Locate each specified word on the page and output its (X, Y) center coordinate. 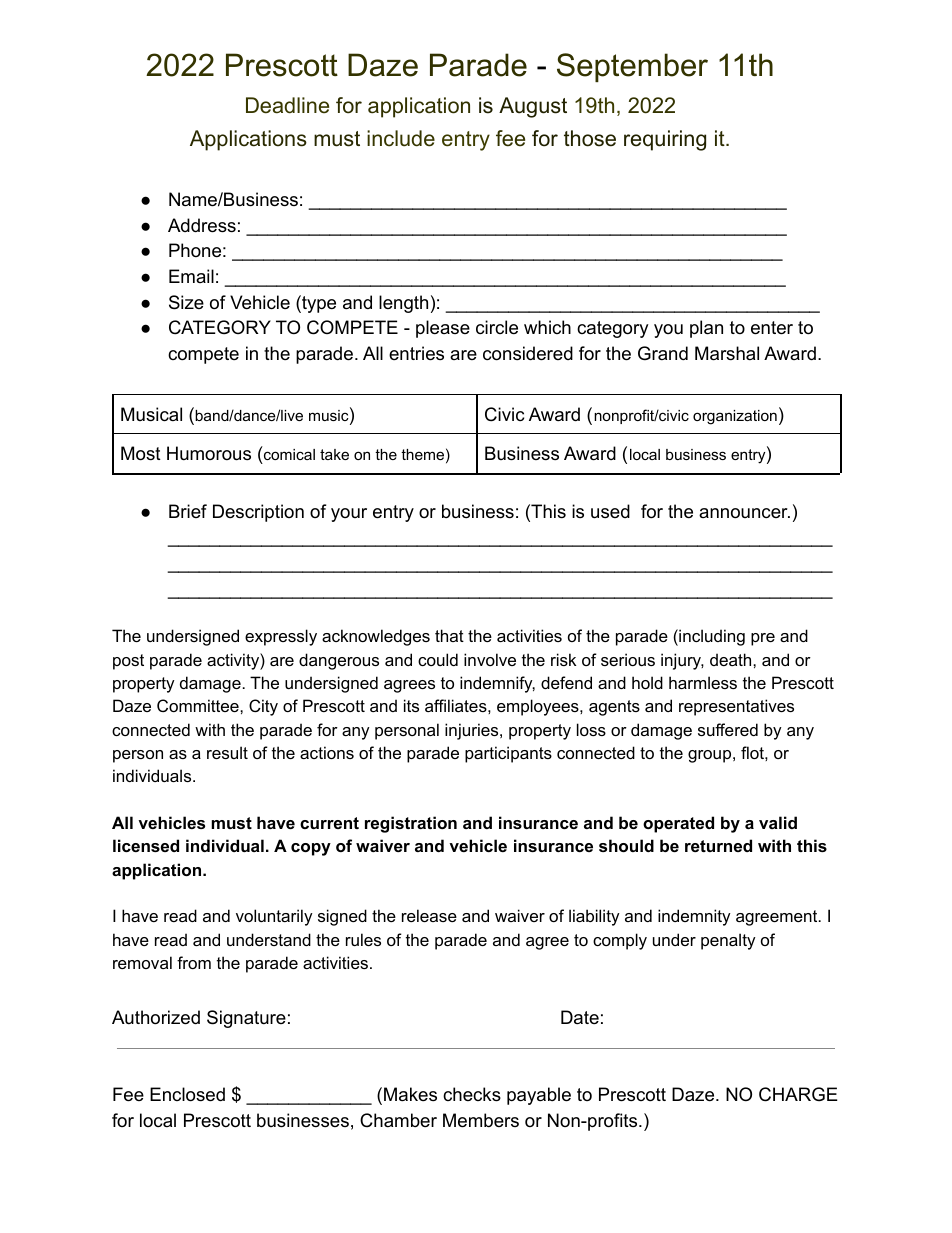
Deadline (287, 105)
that (449, 635)
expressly (281, 637)
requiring (665, 140)
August (533, 107)
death (732, 659)
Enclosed (187, 1094)
